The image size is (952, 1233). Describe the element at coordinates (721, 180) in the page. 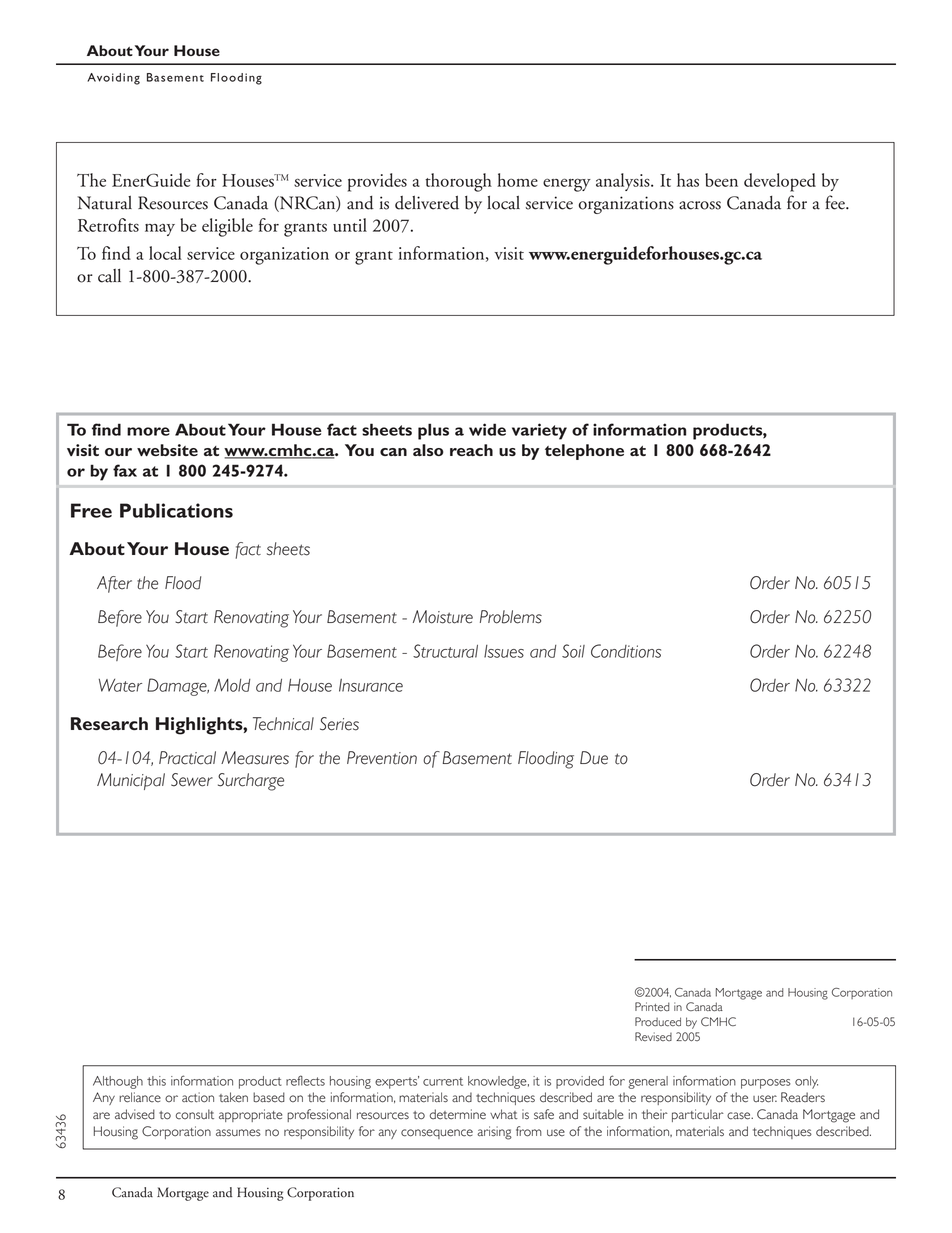

I see `been` at that location.
